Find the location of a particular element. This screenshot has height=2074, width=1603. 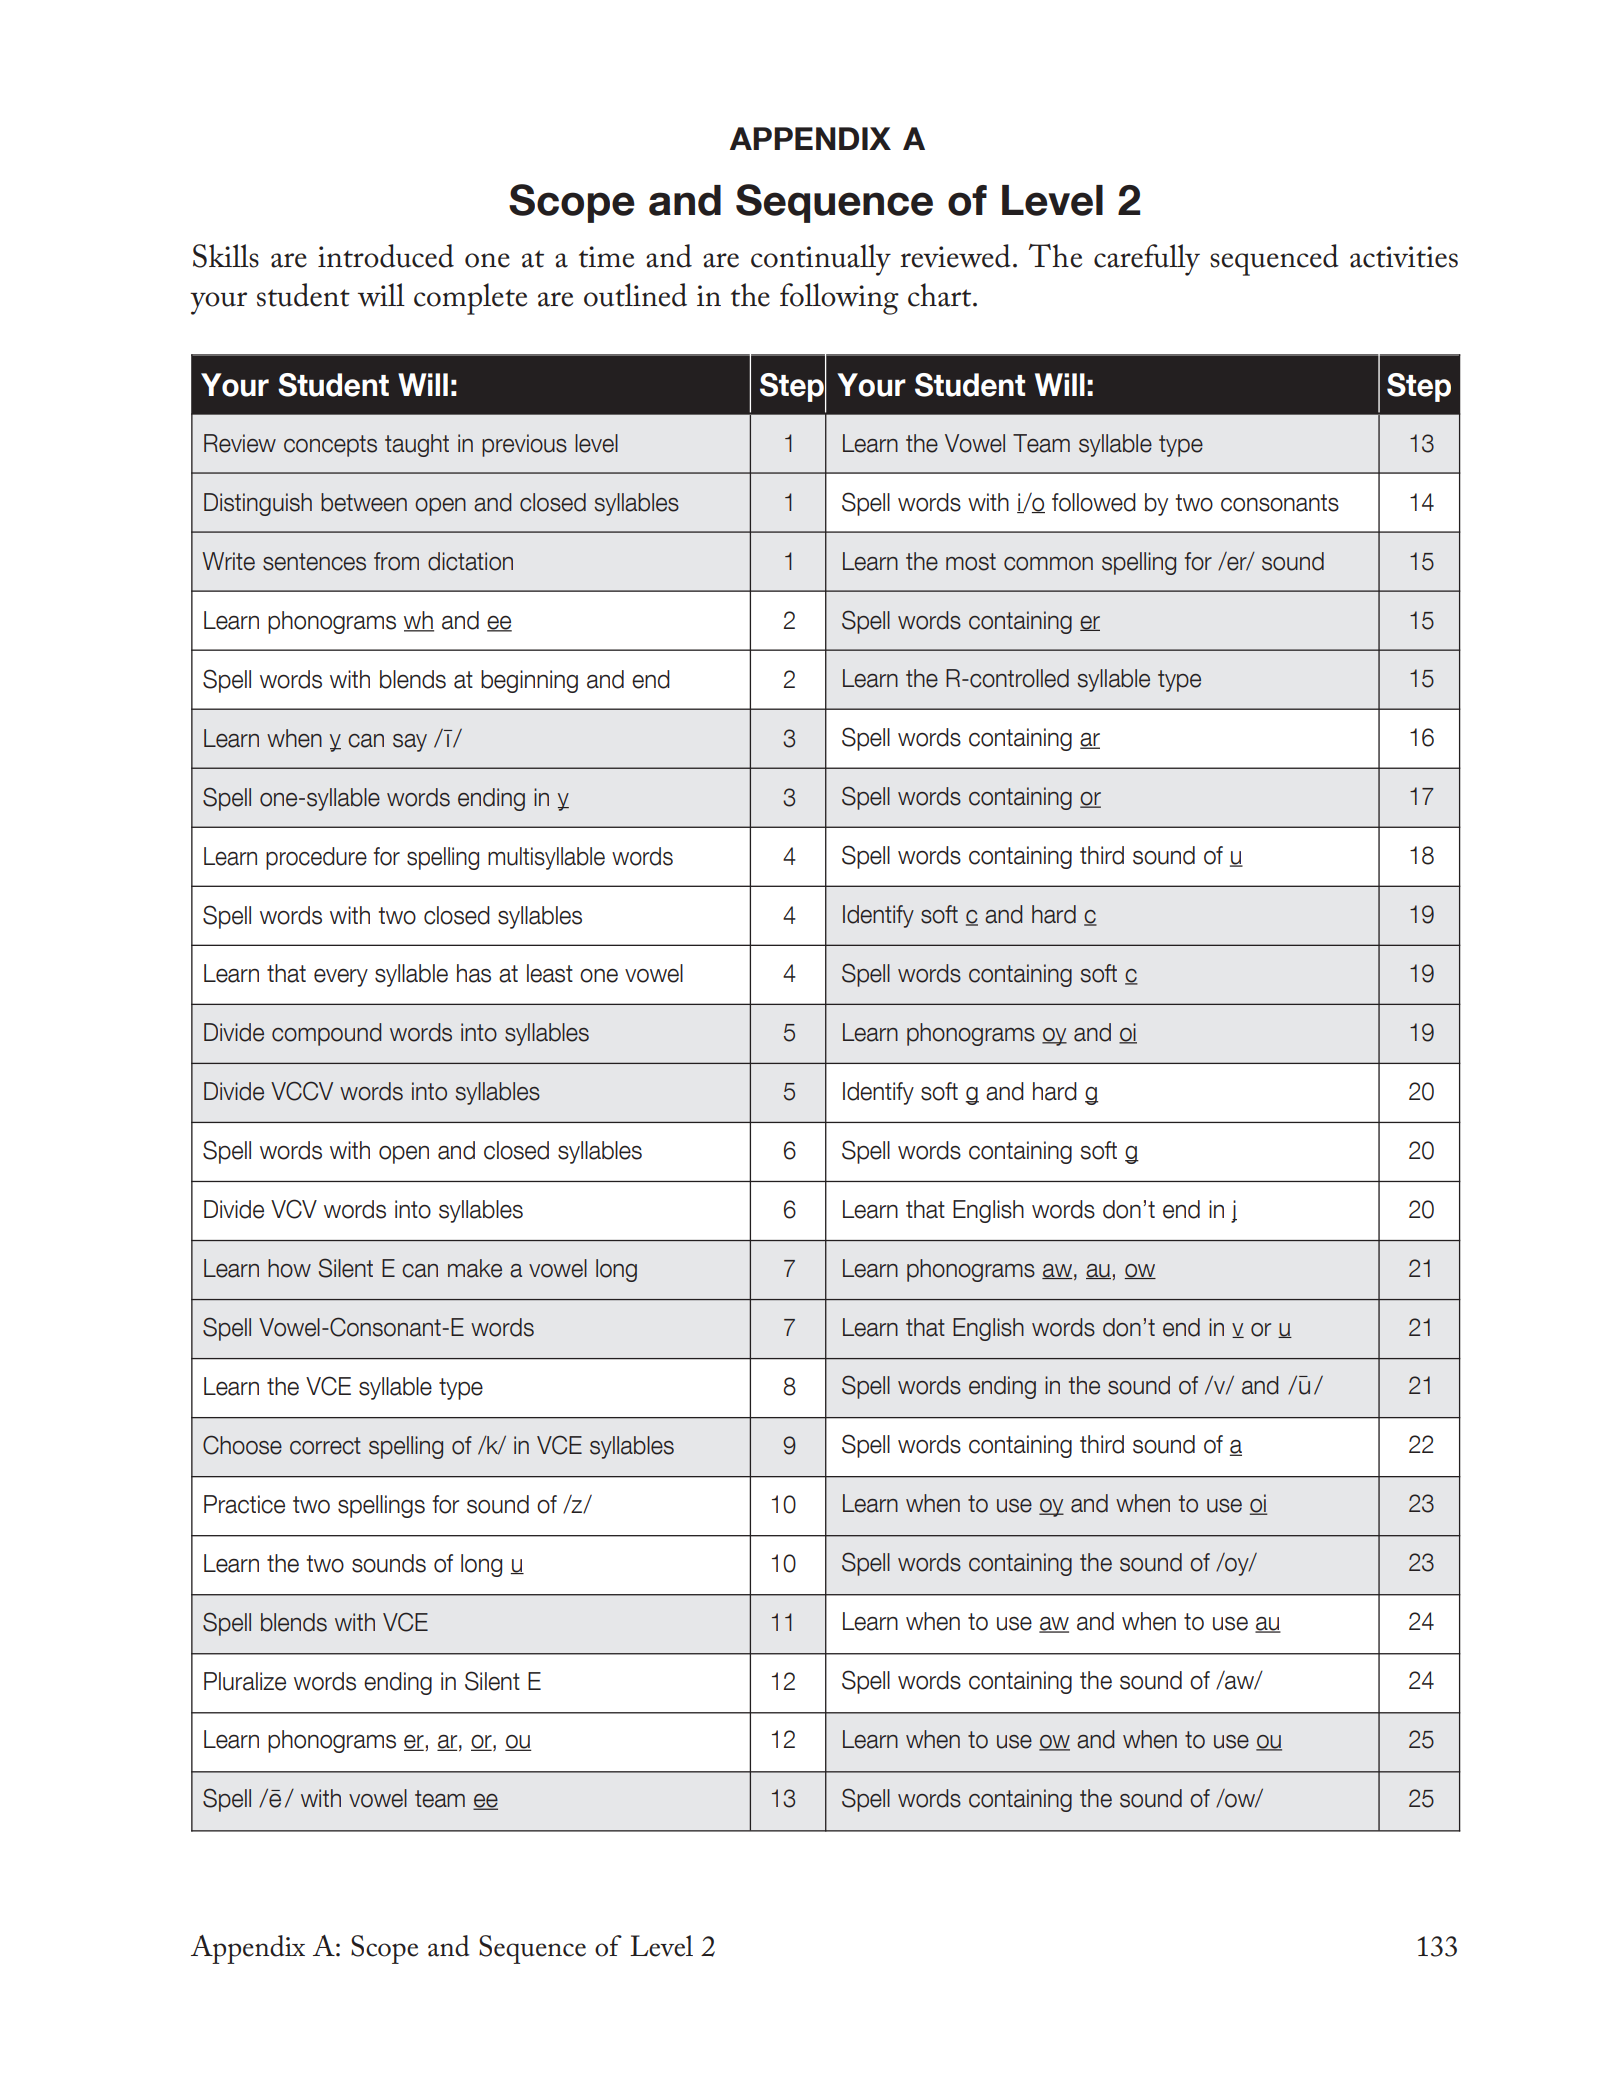

procedure is located at coordinates (316, 858).
